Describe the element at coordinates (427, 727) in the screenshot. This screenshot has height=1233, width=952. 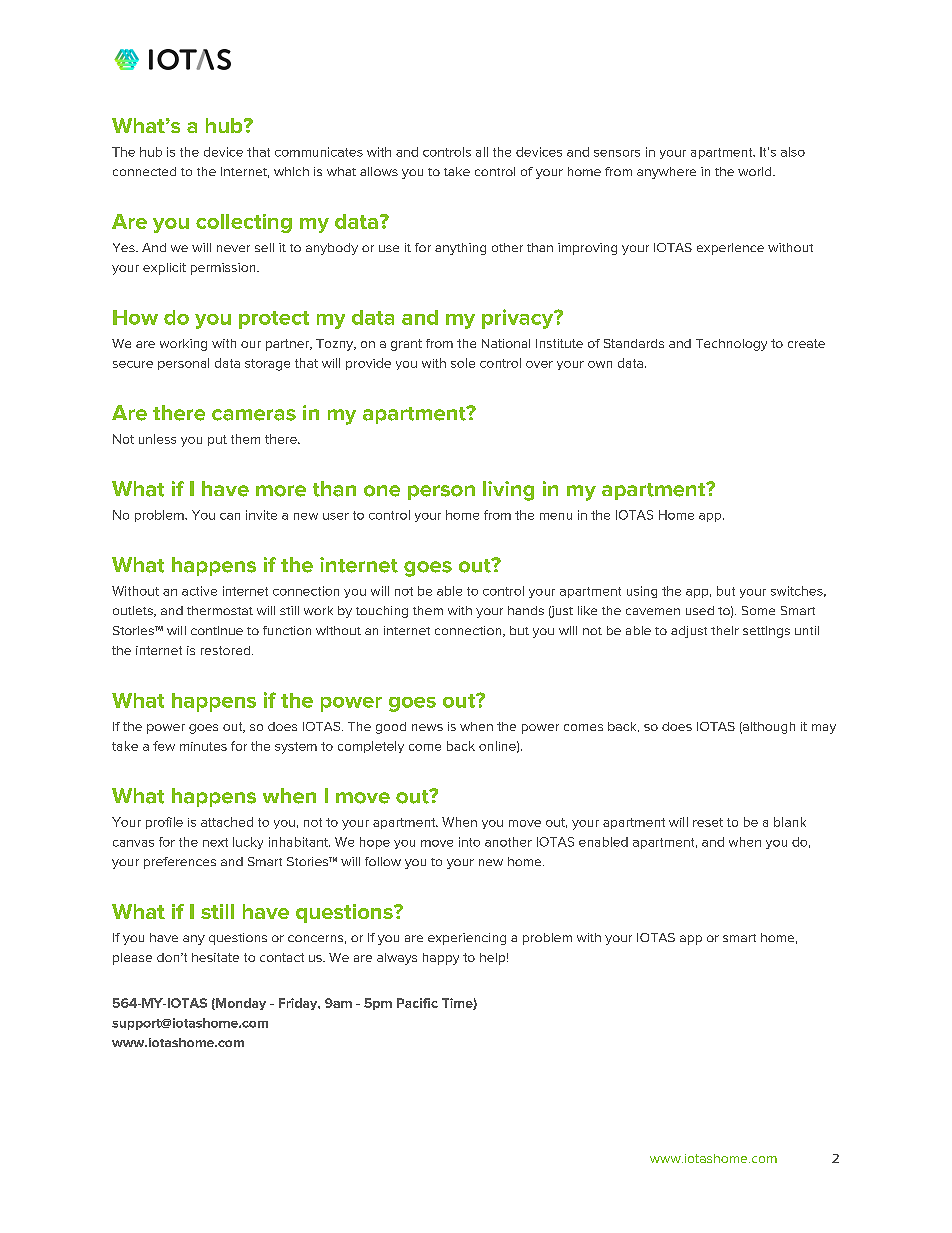
I see `news` at that location.
